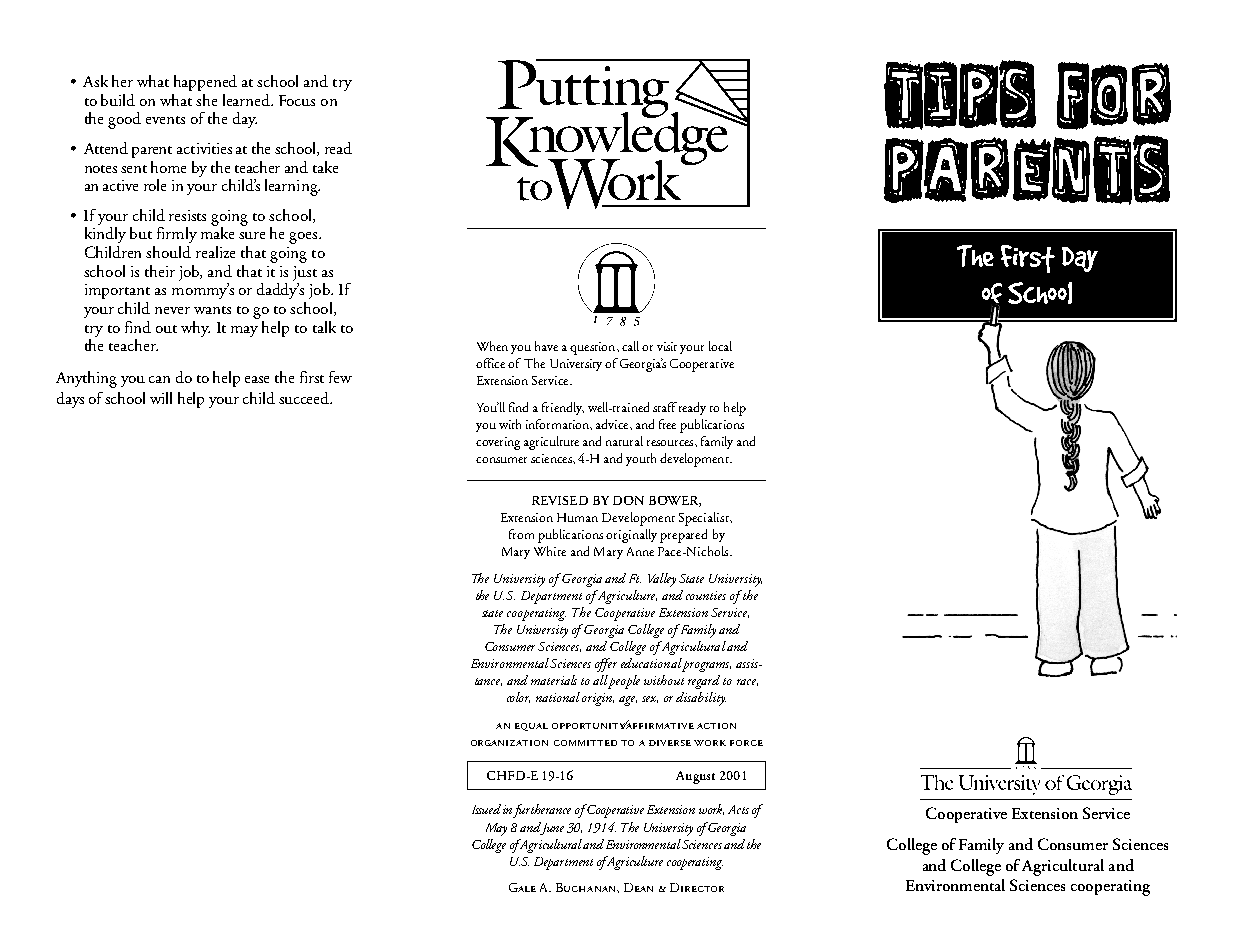 The width and height of the screenshot is (1233, 952). I want to click on take, so click(325, 167).
